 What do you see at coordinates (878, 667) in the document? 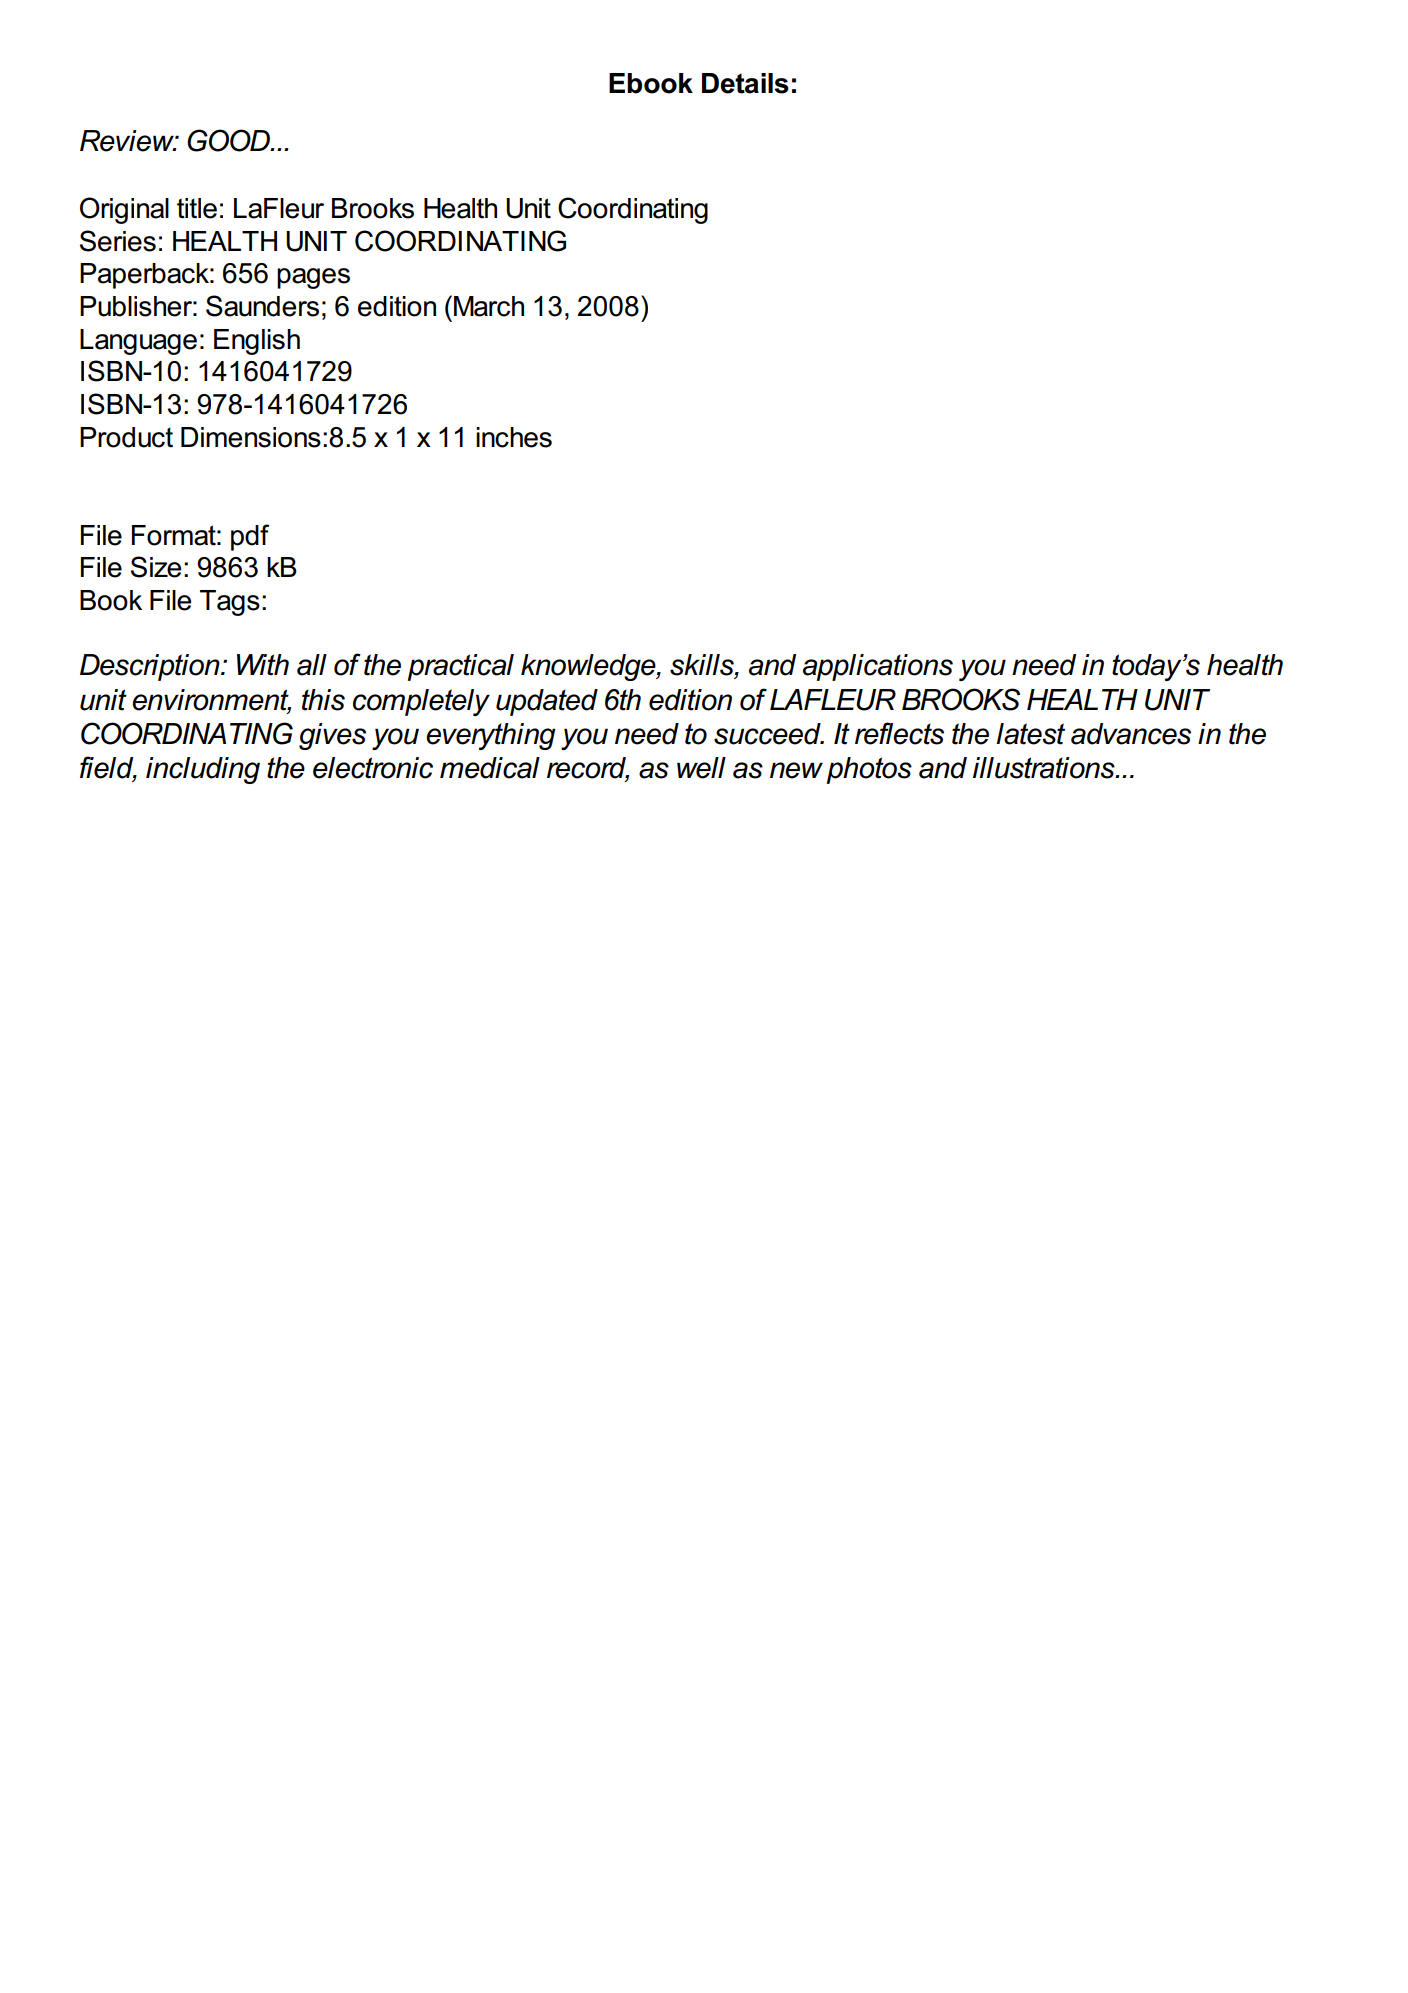
I see `applications` at bounding box center [878, 667].
